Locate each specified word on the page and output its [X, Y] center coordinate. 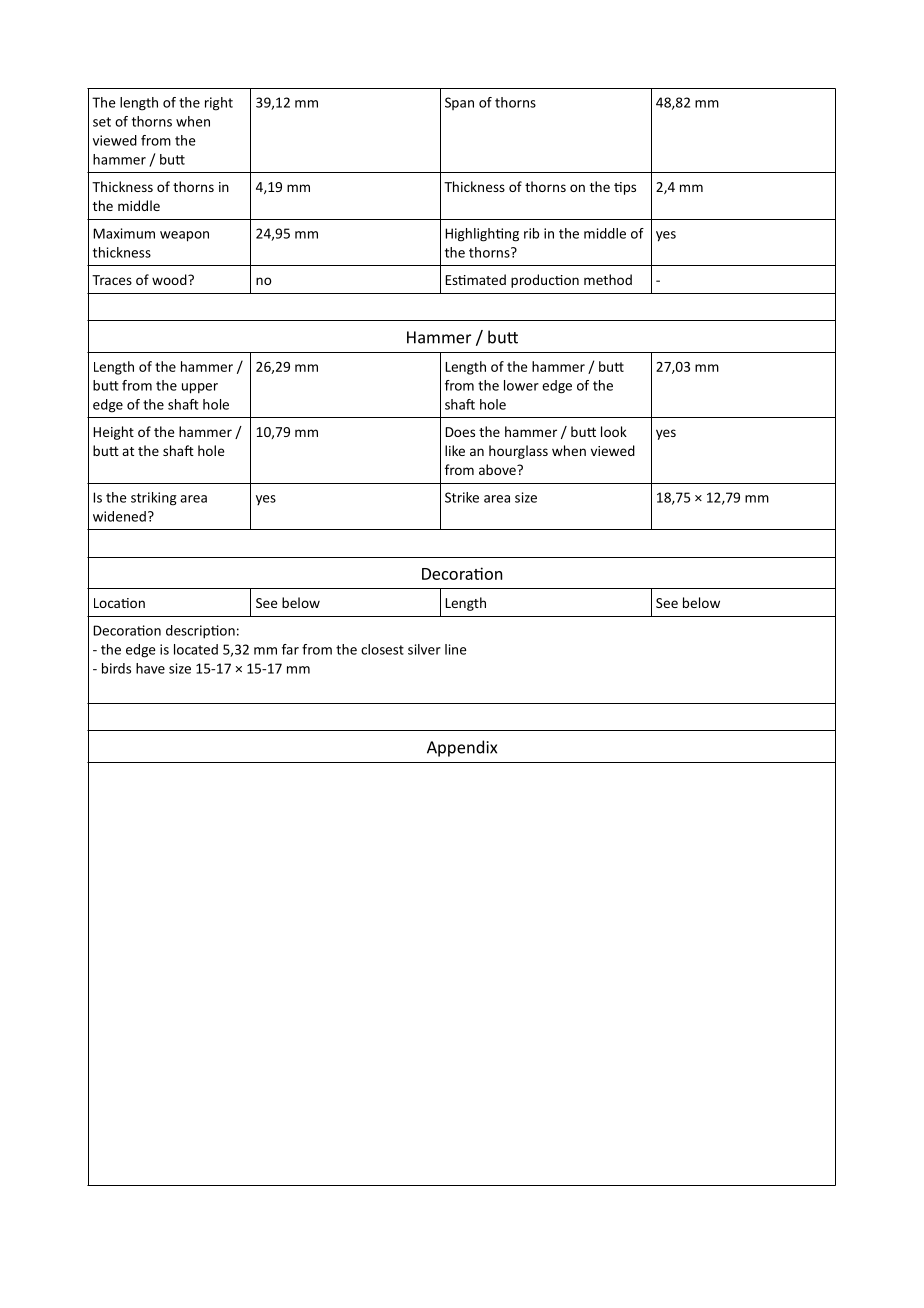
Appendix [462, 748]
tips [625, 188]
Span [459, 103]
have [150, 668]
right [219, 104]
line [456, 649]
